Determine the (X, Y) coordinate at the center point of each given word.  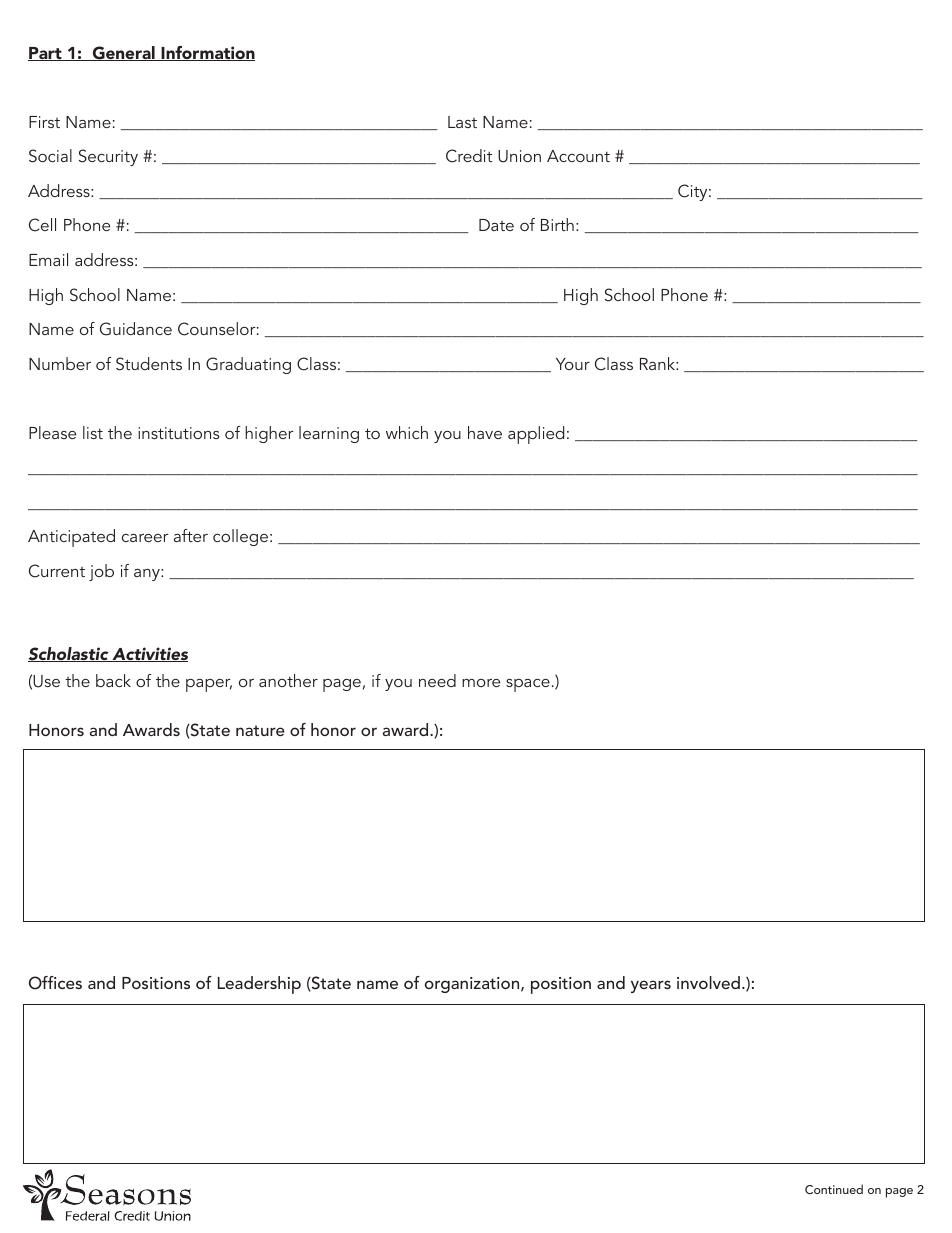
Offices (55, 983)
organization (473, 985)
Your (573, 364)
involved (710, 982)
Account (578, 156)
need (437, 680)
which (407, 432)
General (123, 53)
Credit (469, 156)
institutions (178, 433)
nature (260, 730)
